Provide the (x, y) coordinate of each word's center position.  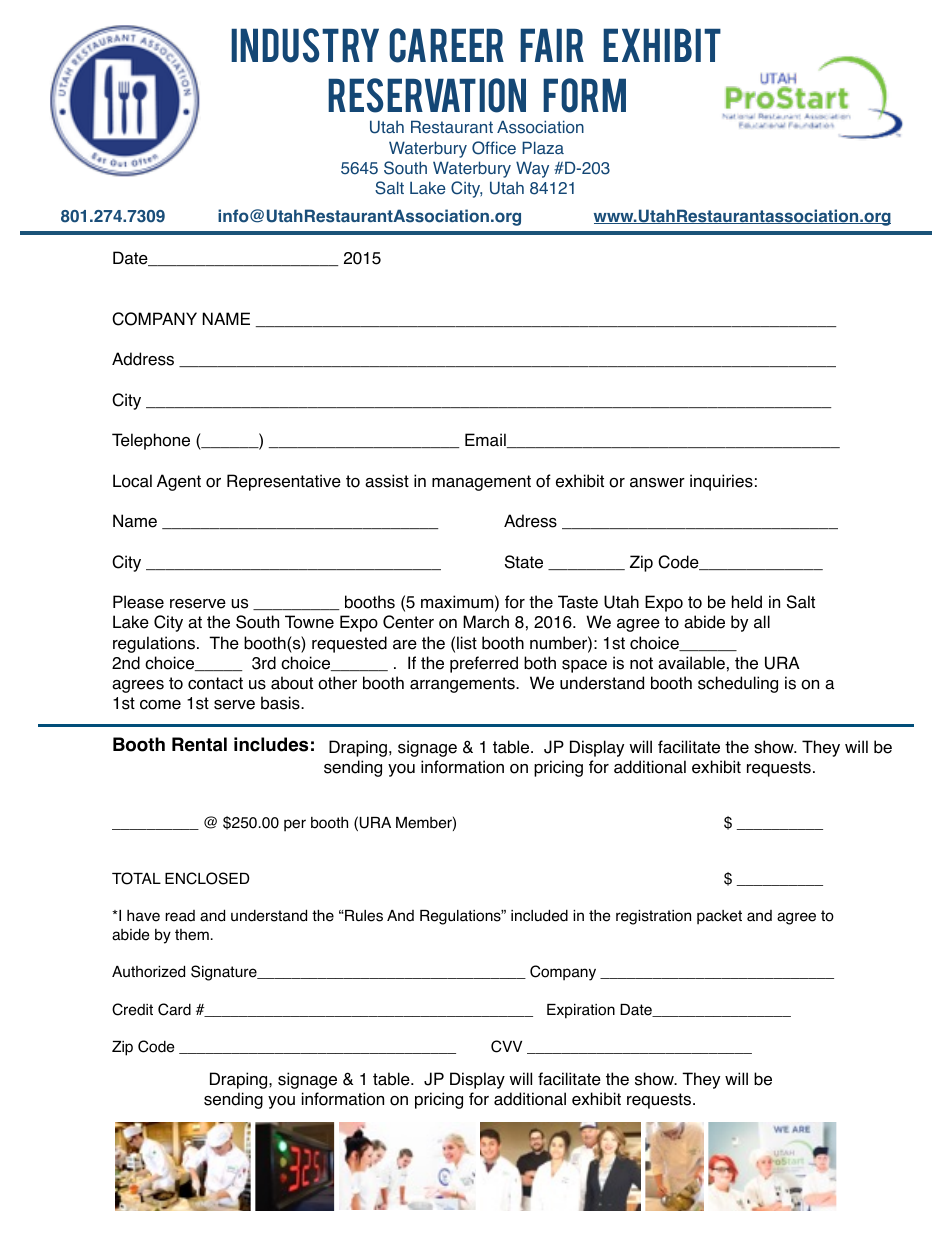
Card (174, 1009)
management (481, 483)
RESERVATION (427, 95)
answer (657, 483)
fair (552, 45)
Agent (179, 482)
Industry (305, 45)
